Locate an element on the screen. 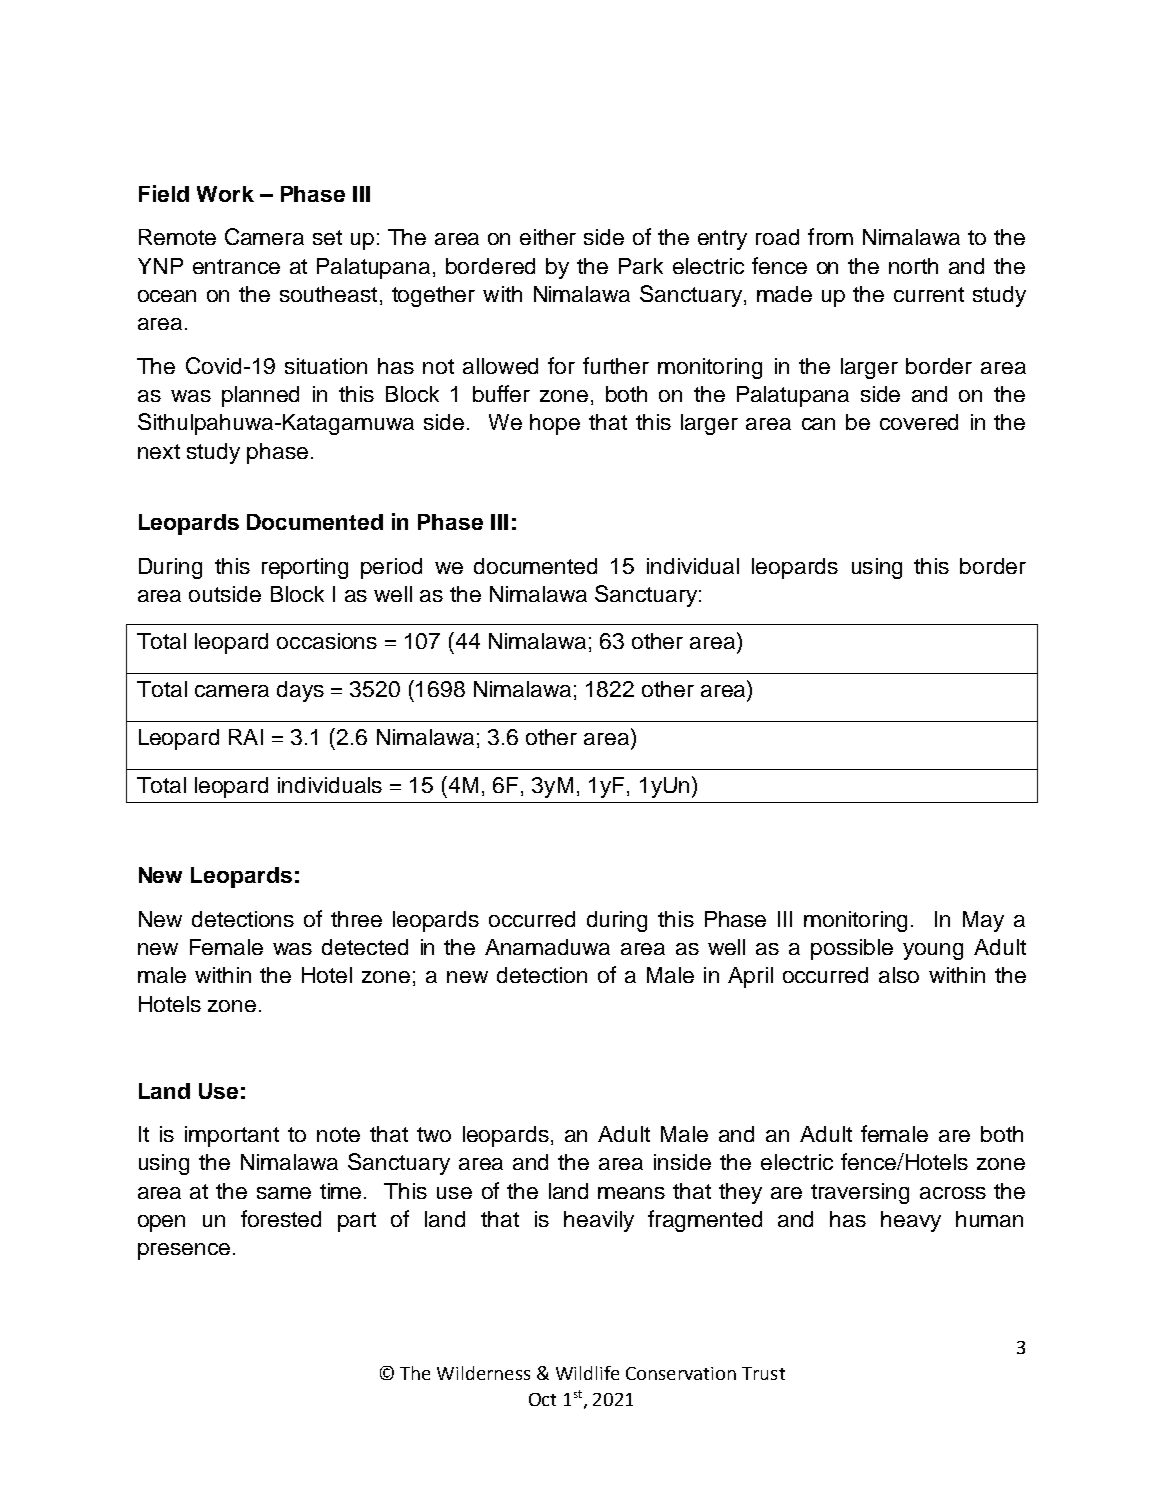  RAI is located at coordinates (246, 737).
